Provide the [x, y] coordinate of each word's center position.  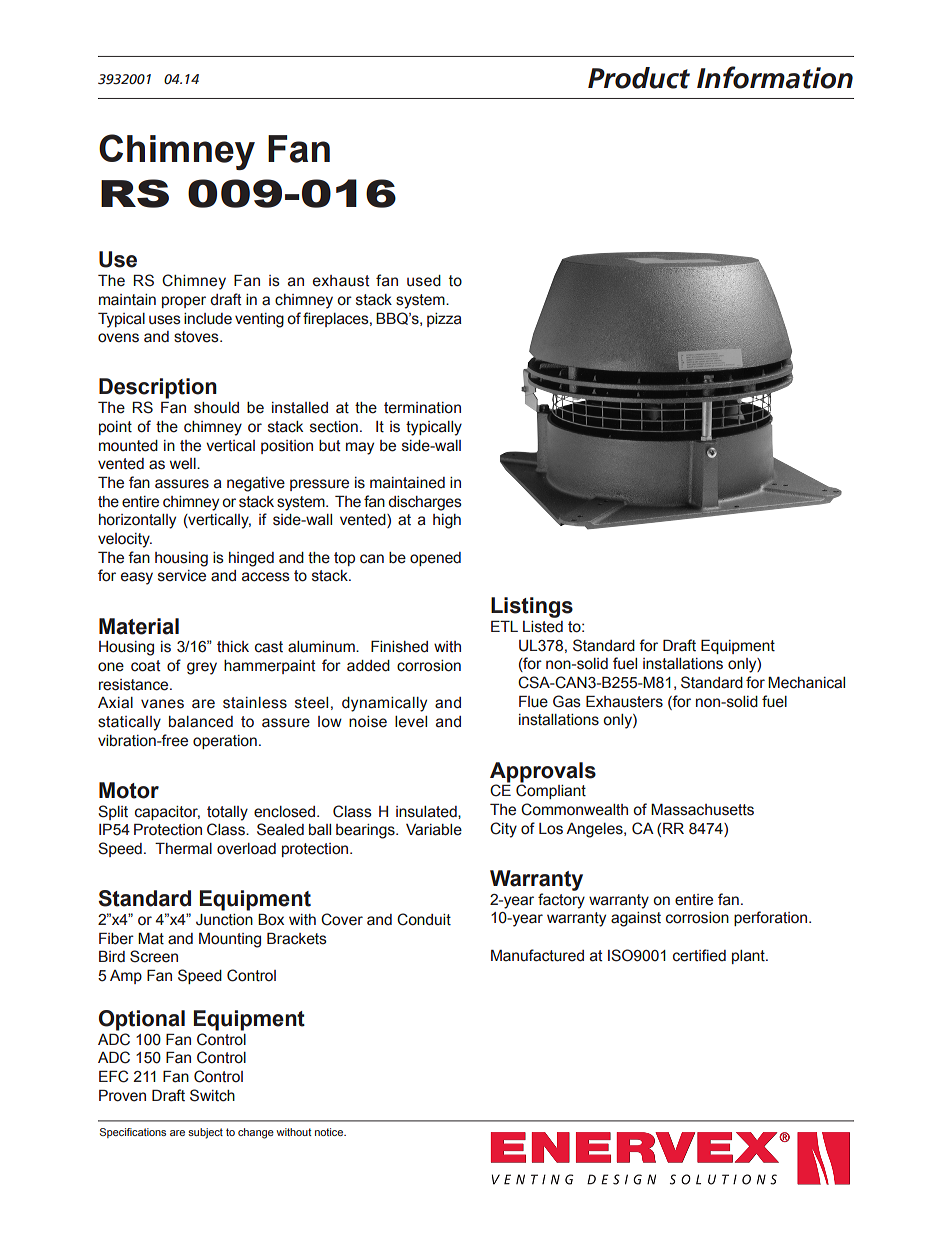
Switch [212, 1095]
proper [184, 302]
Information [775, 77]
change [256, 1133]
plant [749, 957]
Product [639, 78]
